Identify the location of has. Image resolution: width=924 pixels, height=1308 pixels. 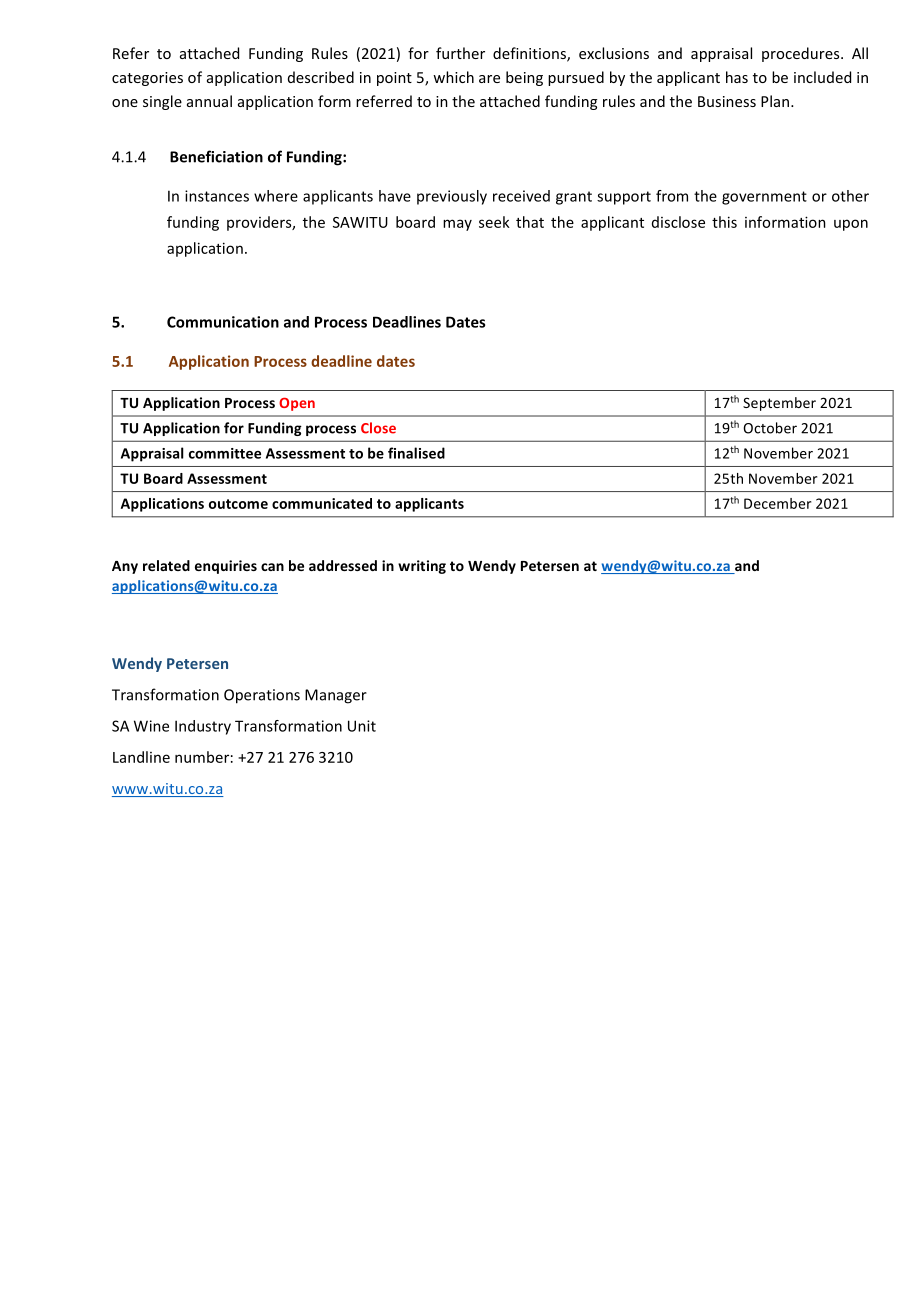
(737, 77).
